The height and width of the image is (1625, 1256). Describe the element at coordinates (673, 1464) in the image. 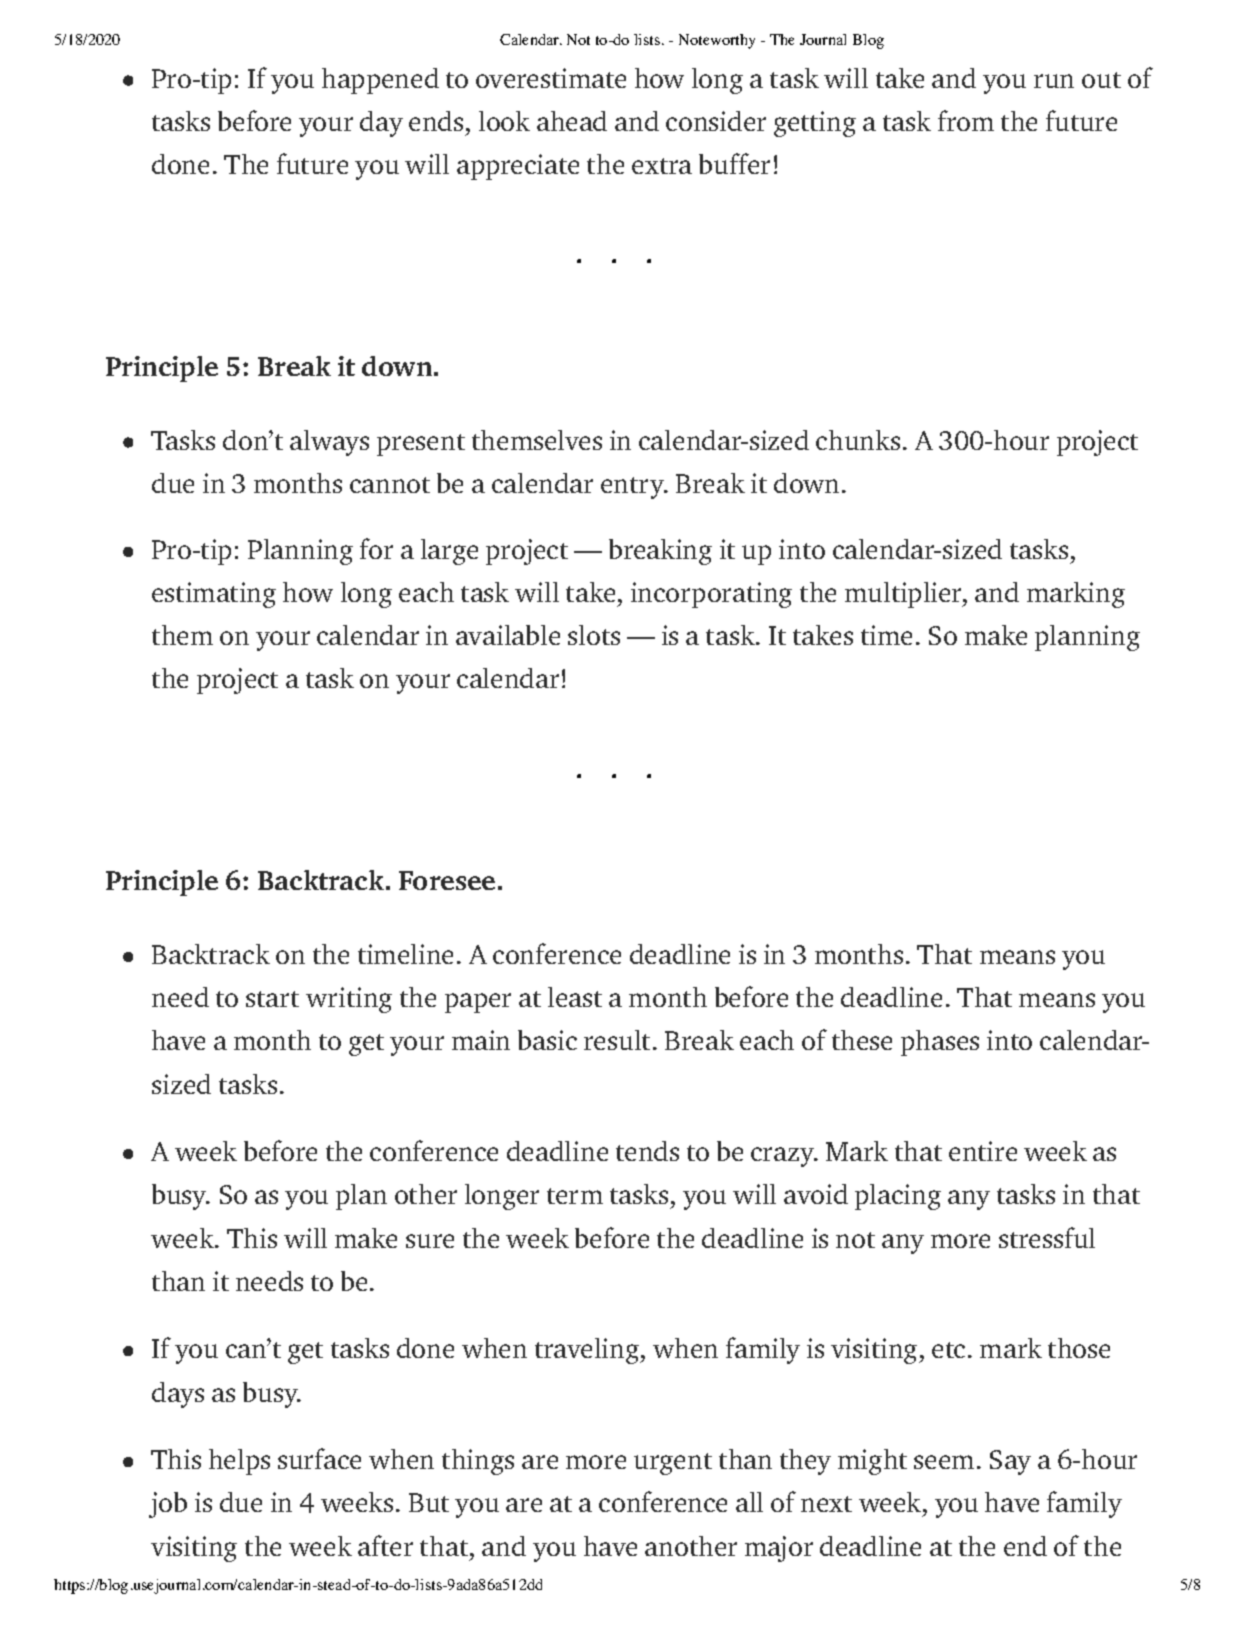

I see `urgent` at that location.
